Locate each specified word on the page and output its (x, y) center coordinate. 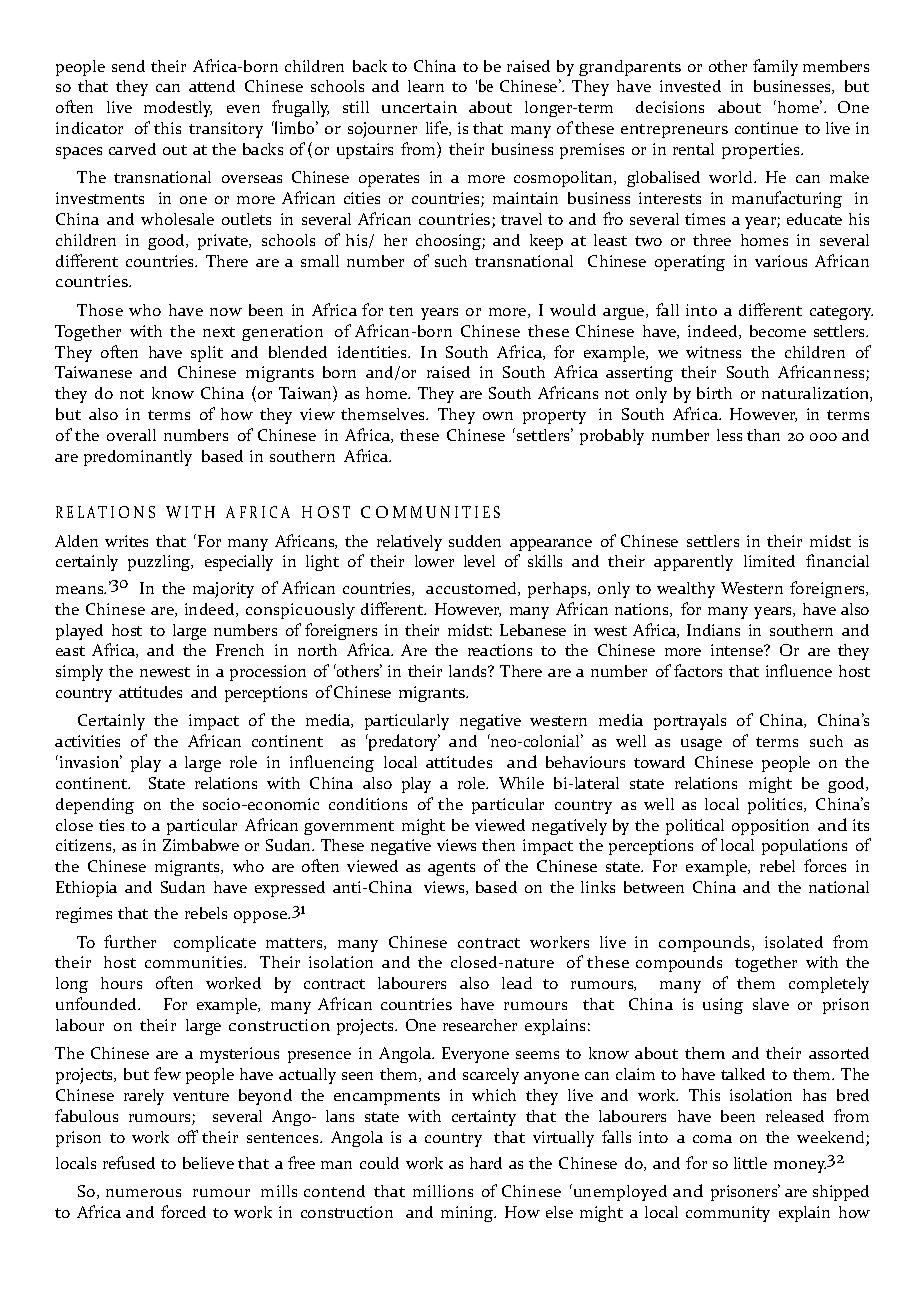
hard (486, 1163)
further (130, 941)
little (750, 1163)
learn (426, 86)
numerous (143, 1193)
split (207, 354)
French (240, 650)
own (498, 416)
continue (766, 128)
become (778, 331)
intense (738, 650)
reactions (500, 650)
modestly (178, 109)
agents (451, 869)
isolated (794, 942)
